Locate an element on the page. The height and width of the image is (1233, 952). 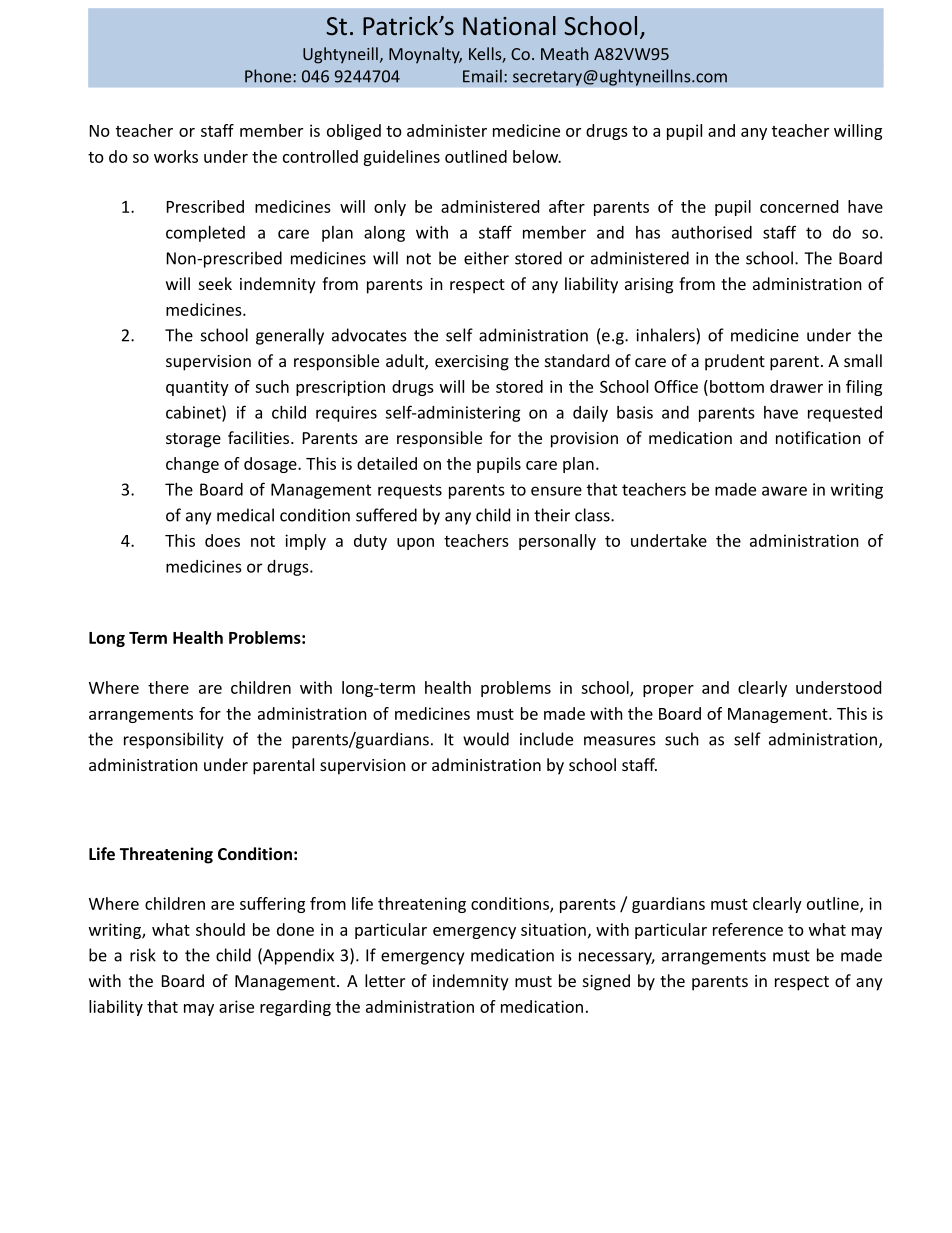
exercising is located at coordinates (472, 363).
